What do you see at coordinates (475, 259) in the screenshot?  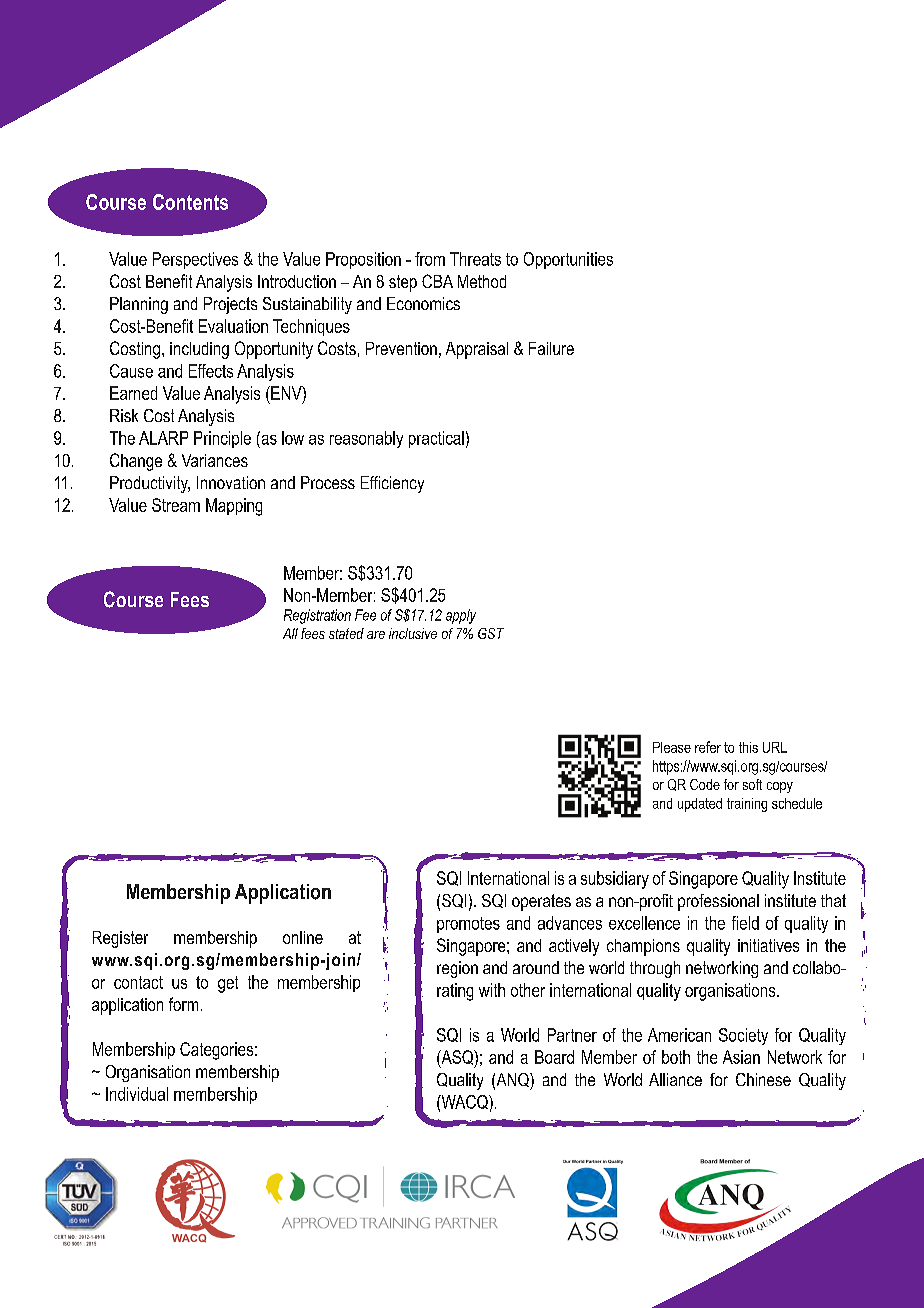 I see `Threats` at bounding box center [475, 259].
